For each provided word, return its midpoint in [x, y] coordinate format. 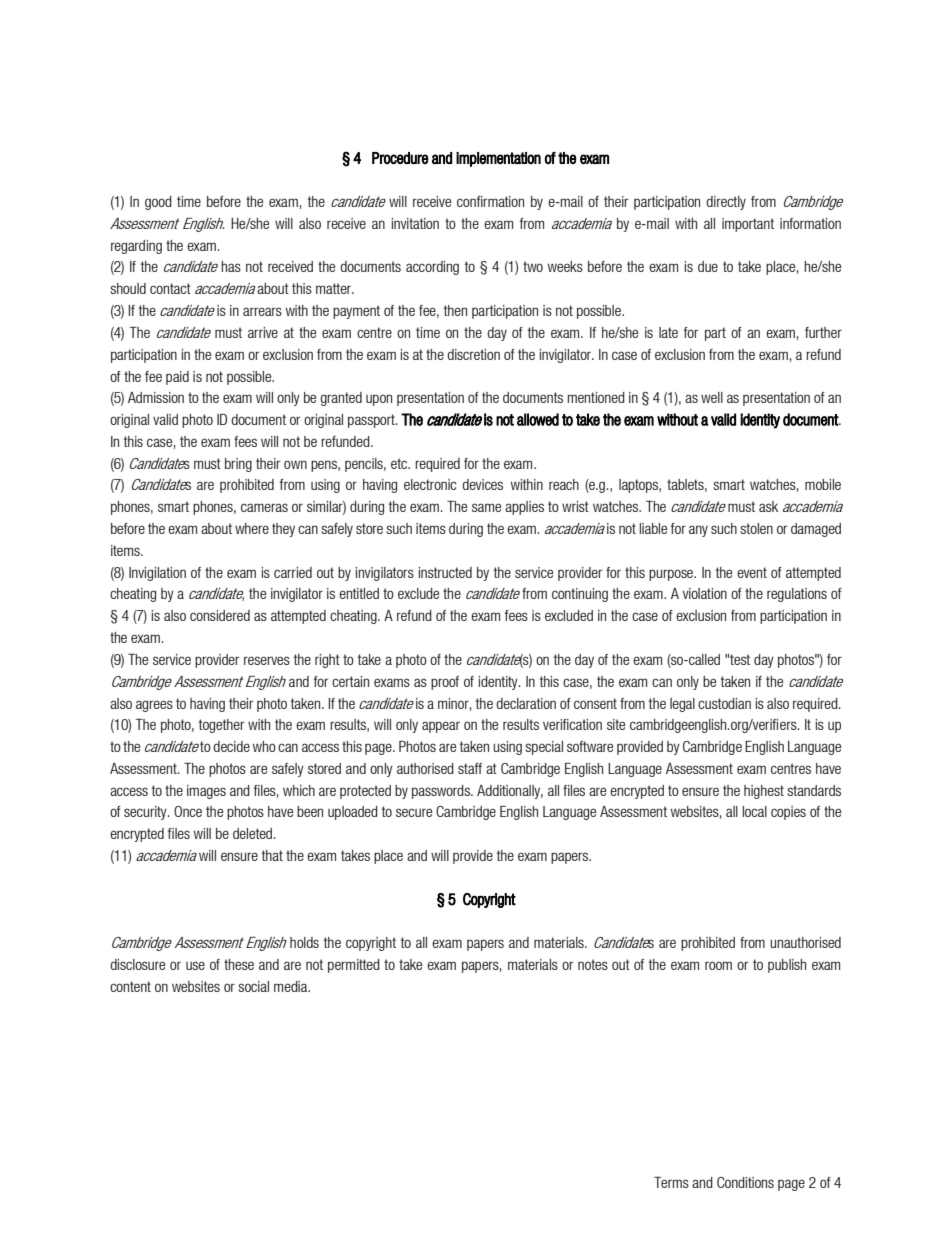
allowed [538, 419]
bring [238, 465]
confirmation [490, 201]
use [195, 965]
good [158, 203]
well [712, 397]
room [718, 965]
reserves [267, 660]
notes [593, 964]
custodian [724, 703]
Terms [671, 1182]
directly [726, 203]
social [253, 986]
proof [445, 683]
